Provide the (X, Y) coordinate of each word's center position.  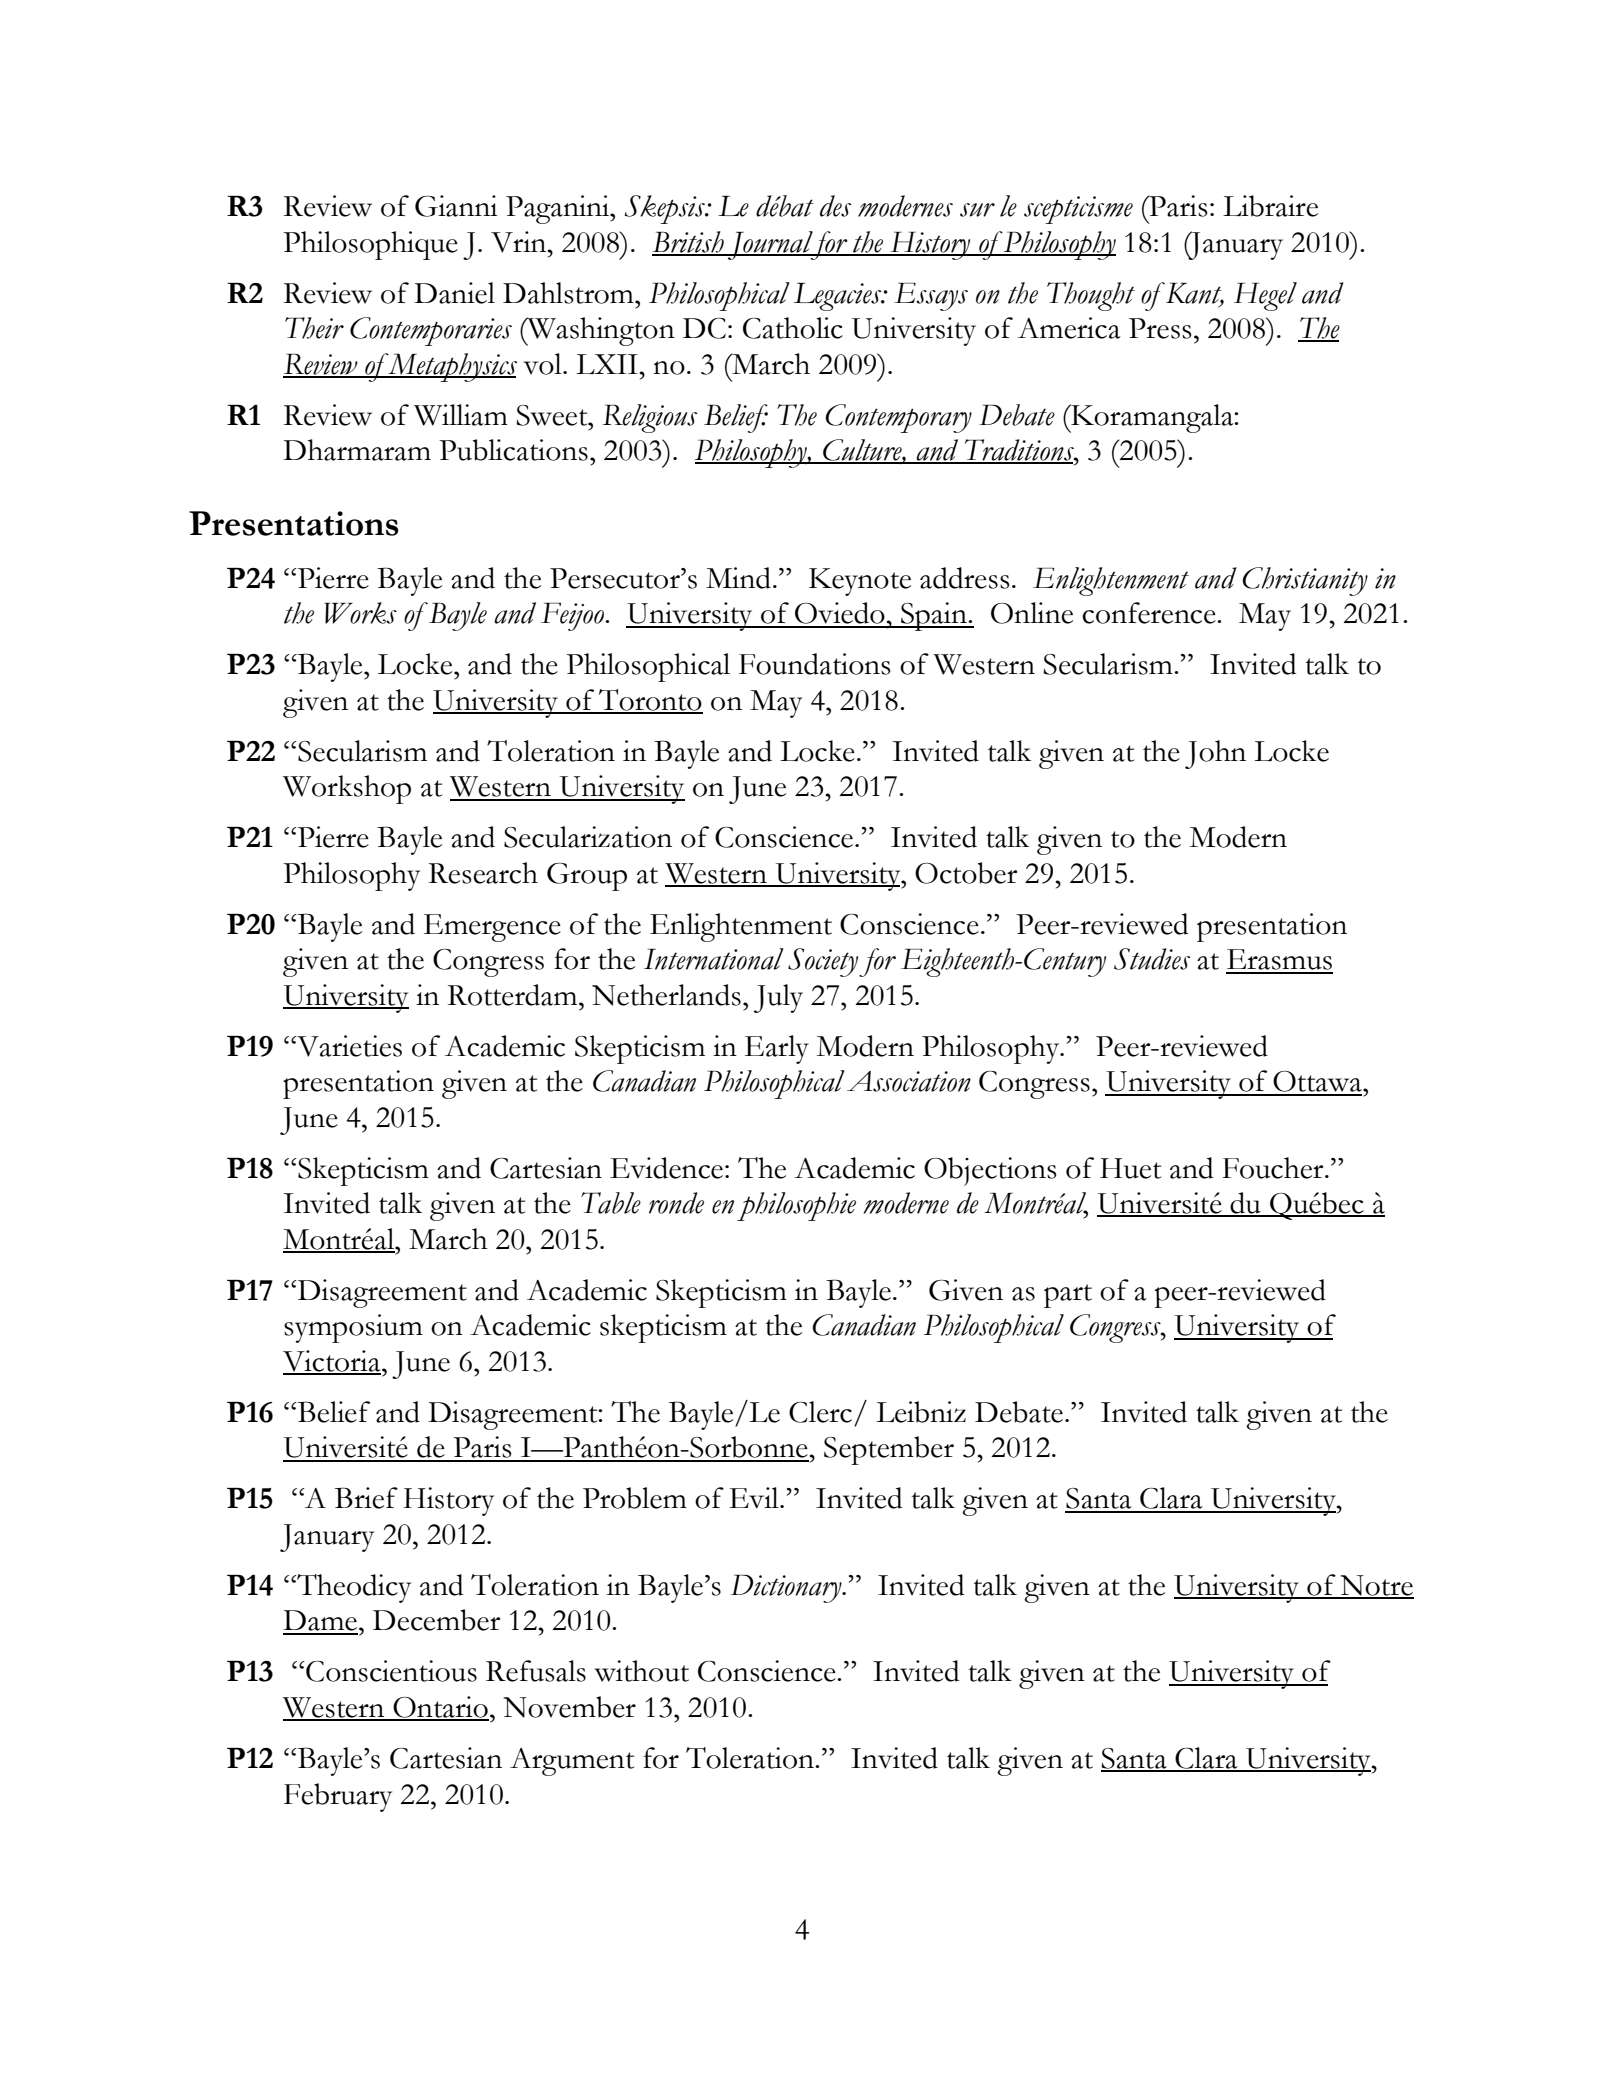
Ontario (440, 1708)
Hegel (1265, 296)
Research (483, 873)
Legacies (839, 297)
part (1068, 1296)
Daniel (454, 293)
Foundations (815, 664)
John (1215, 754)
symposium (353, 1328)
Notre (1376, 1586)
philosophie (796, 1206)
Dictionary (787, 1589)
